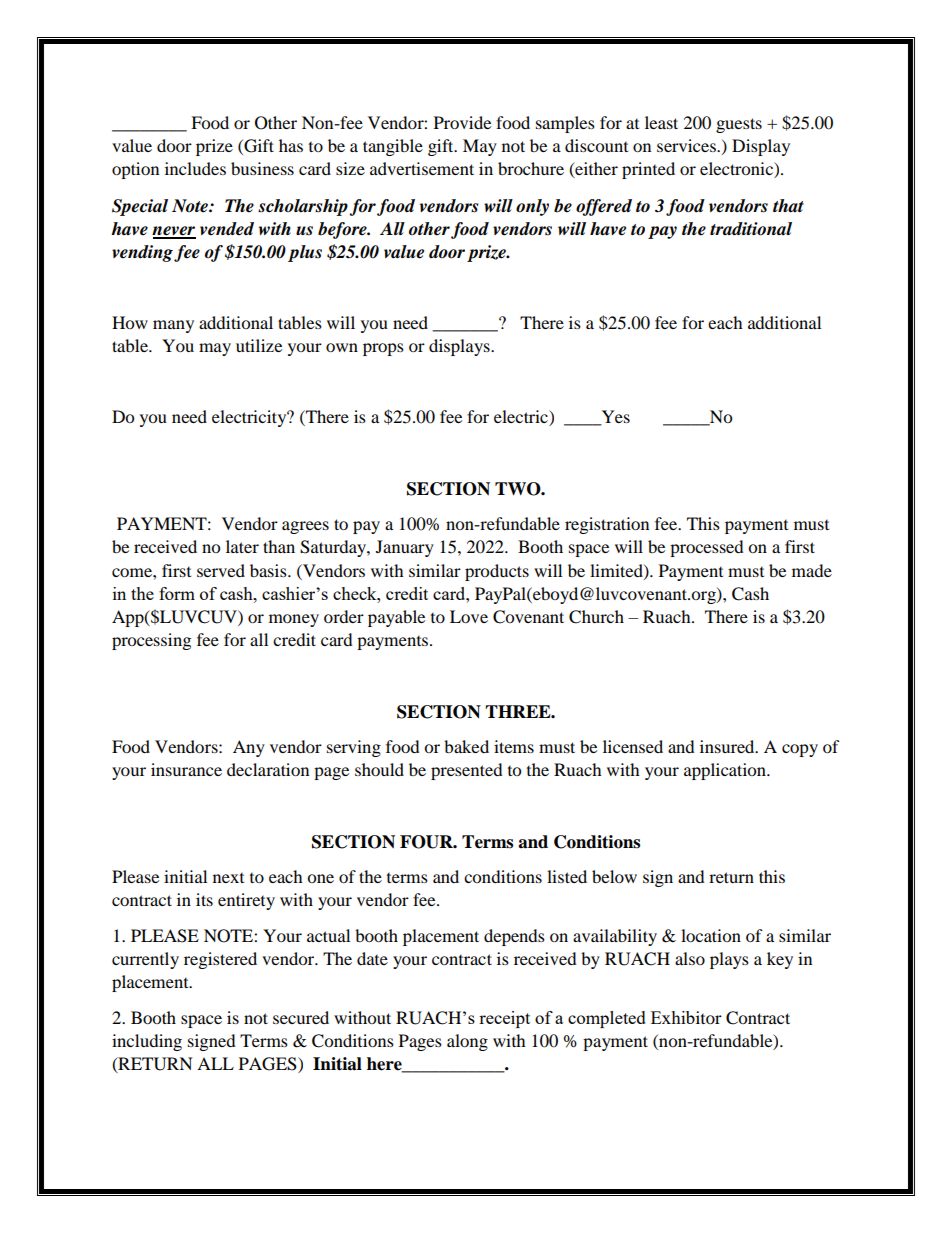  I want to click on insurance, so click(186, 769).
